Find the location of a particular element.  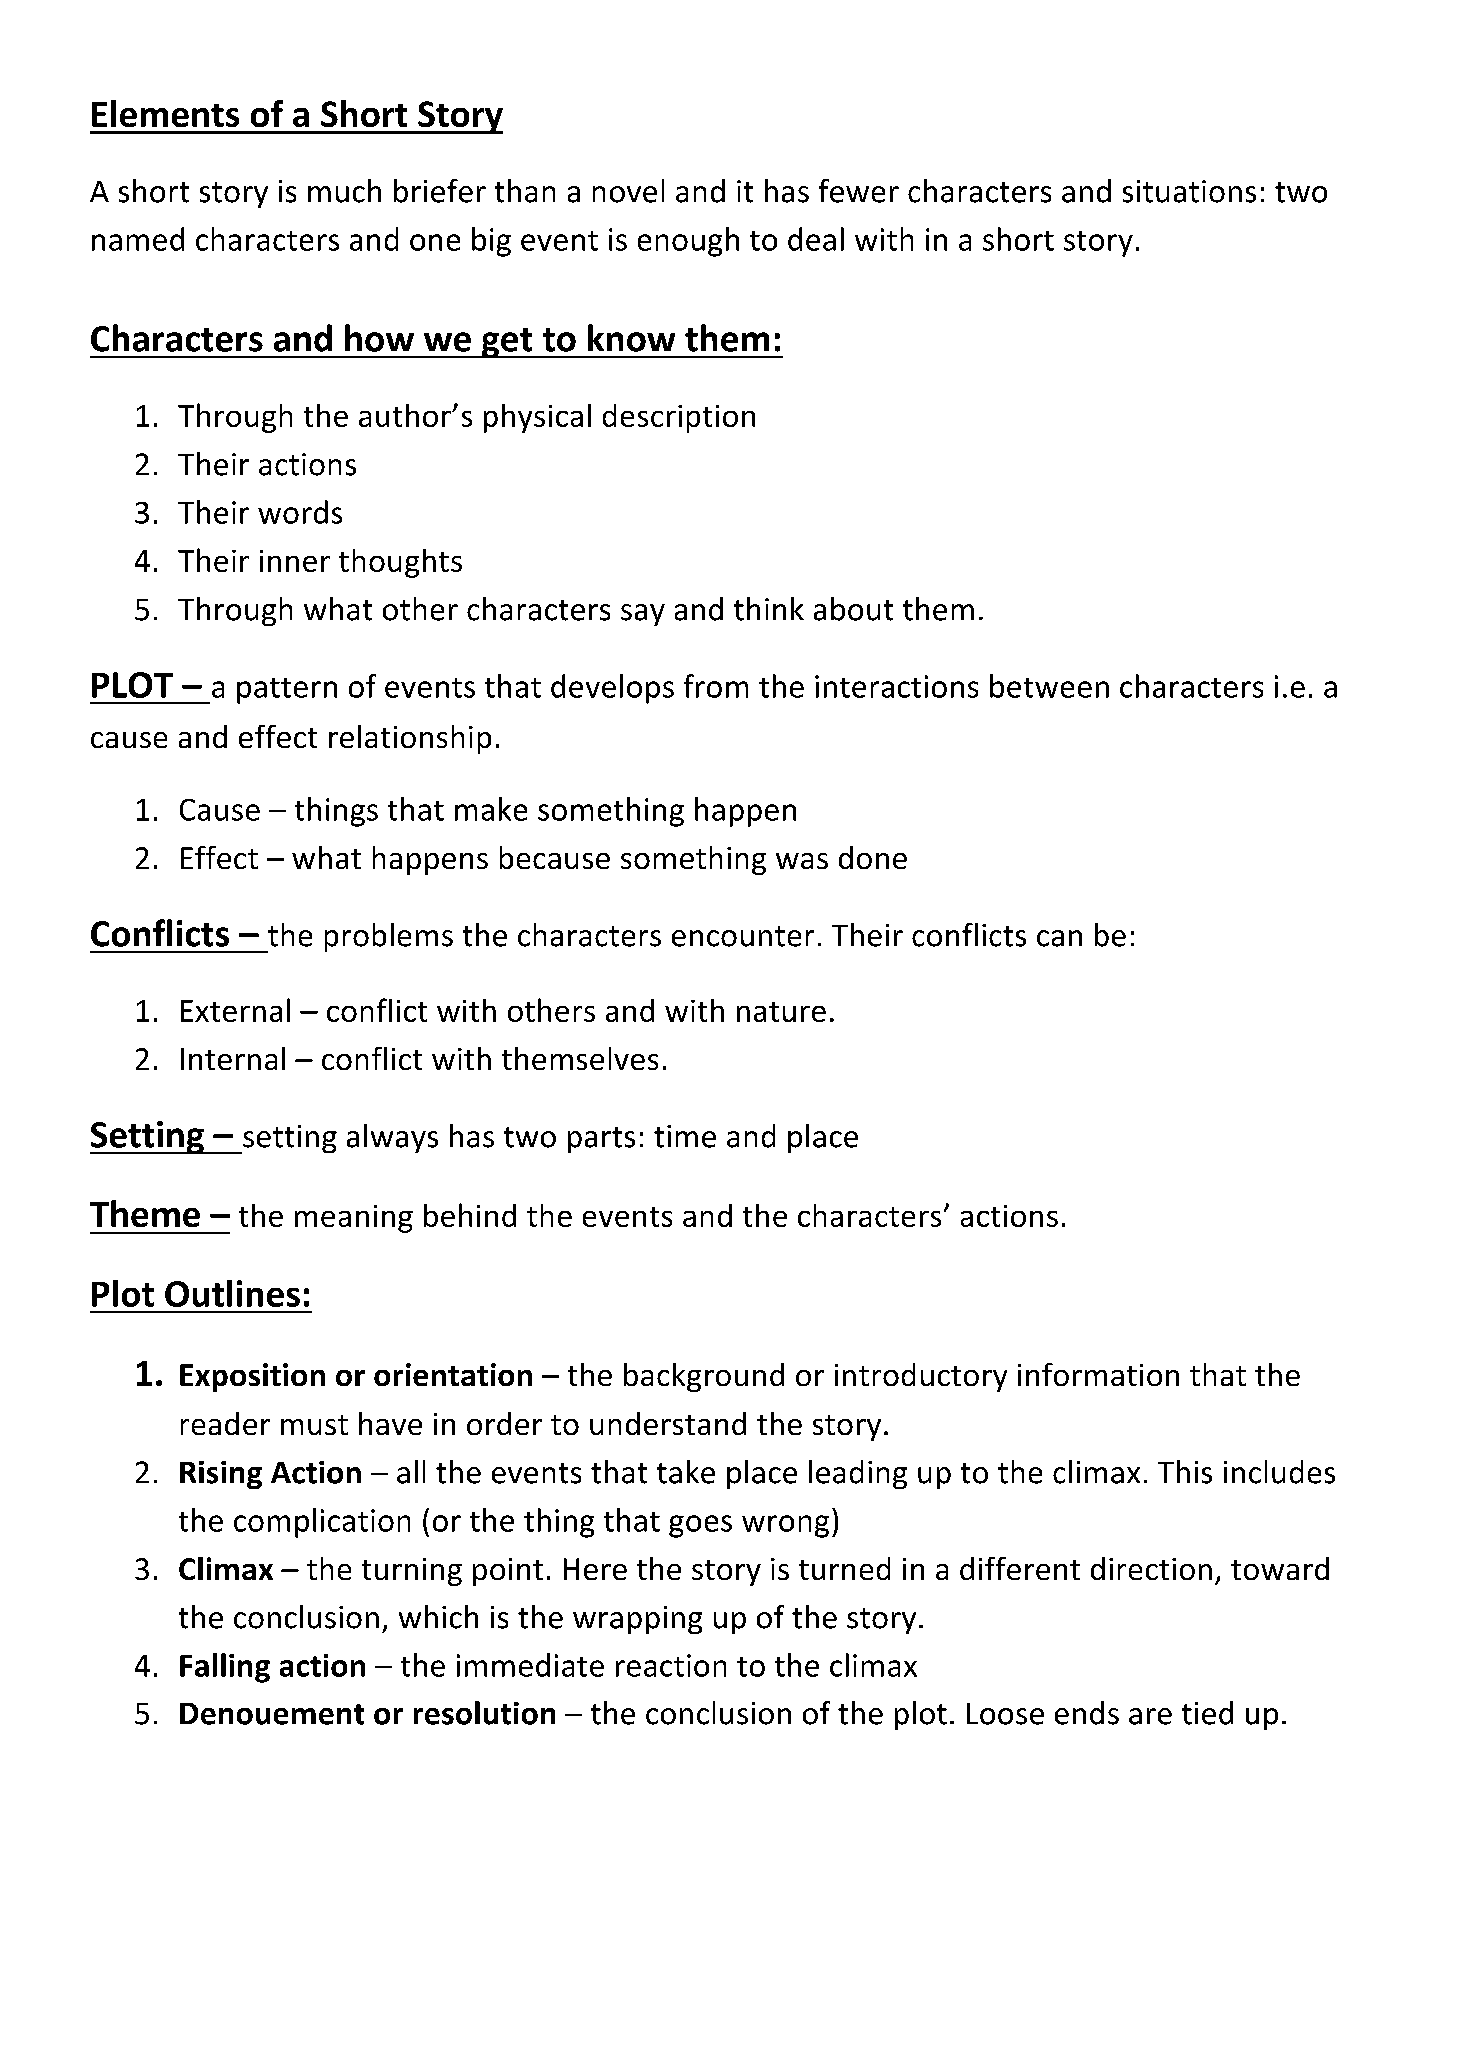

situations is located at coordinates (1189, 191).
